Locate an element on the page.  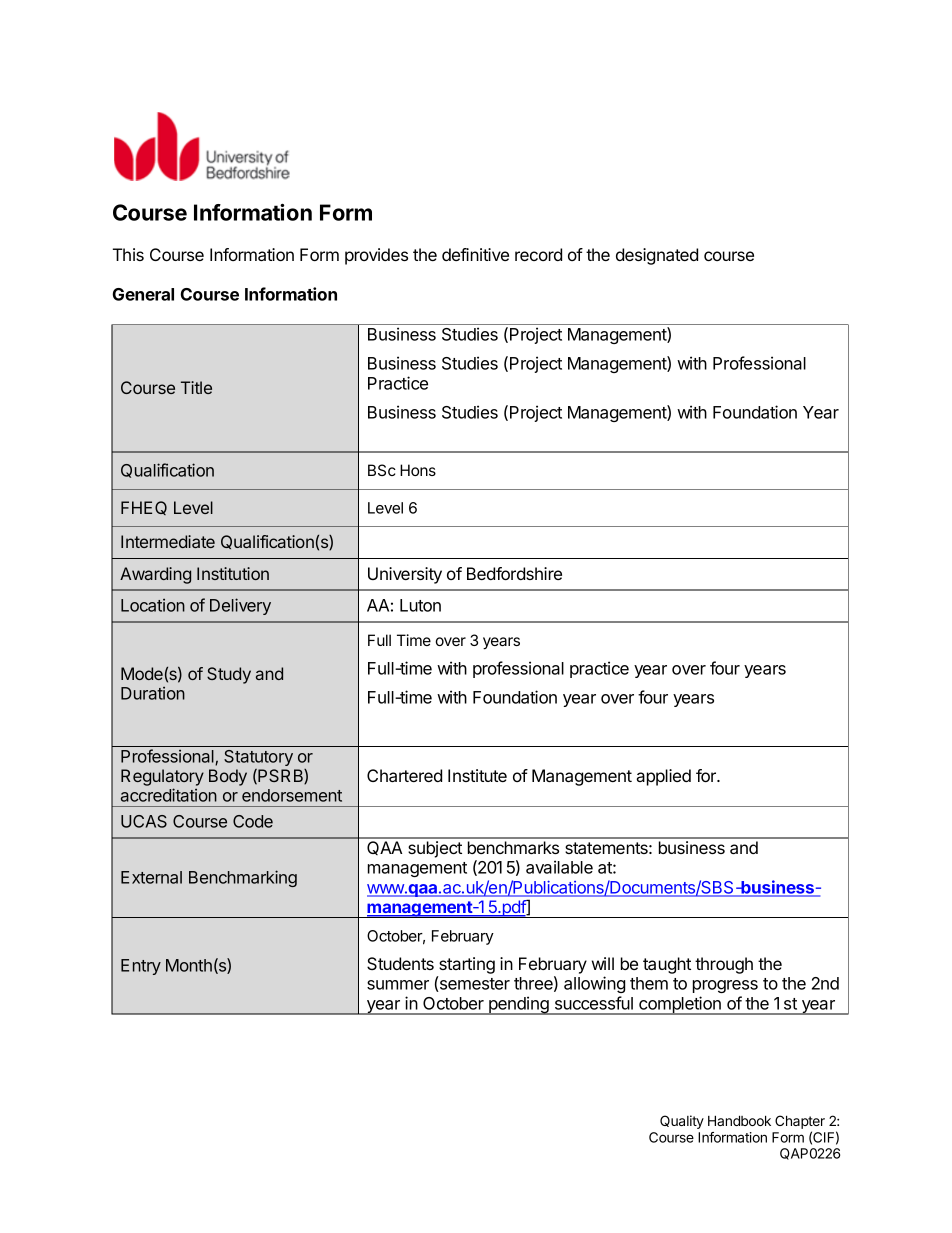
General is located at coordinates (143, 294).
